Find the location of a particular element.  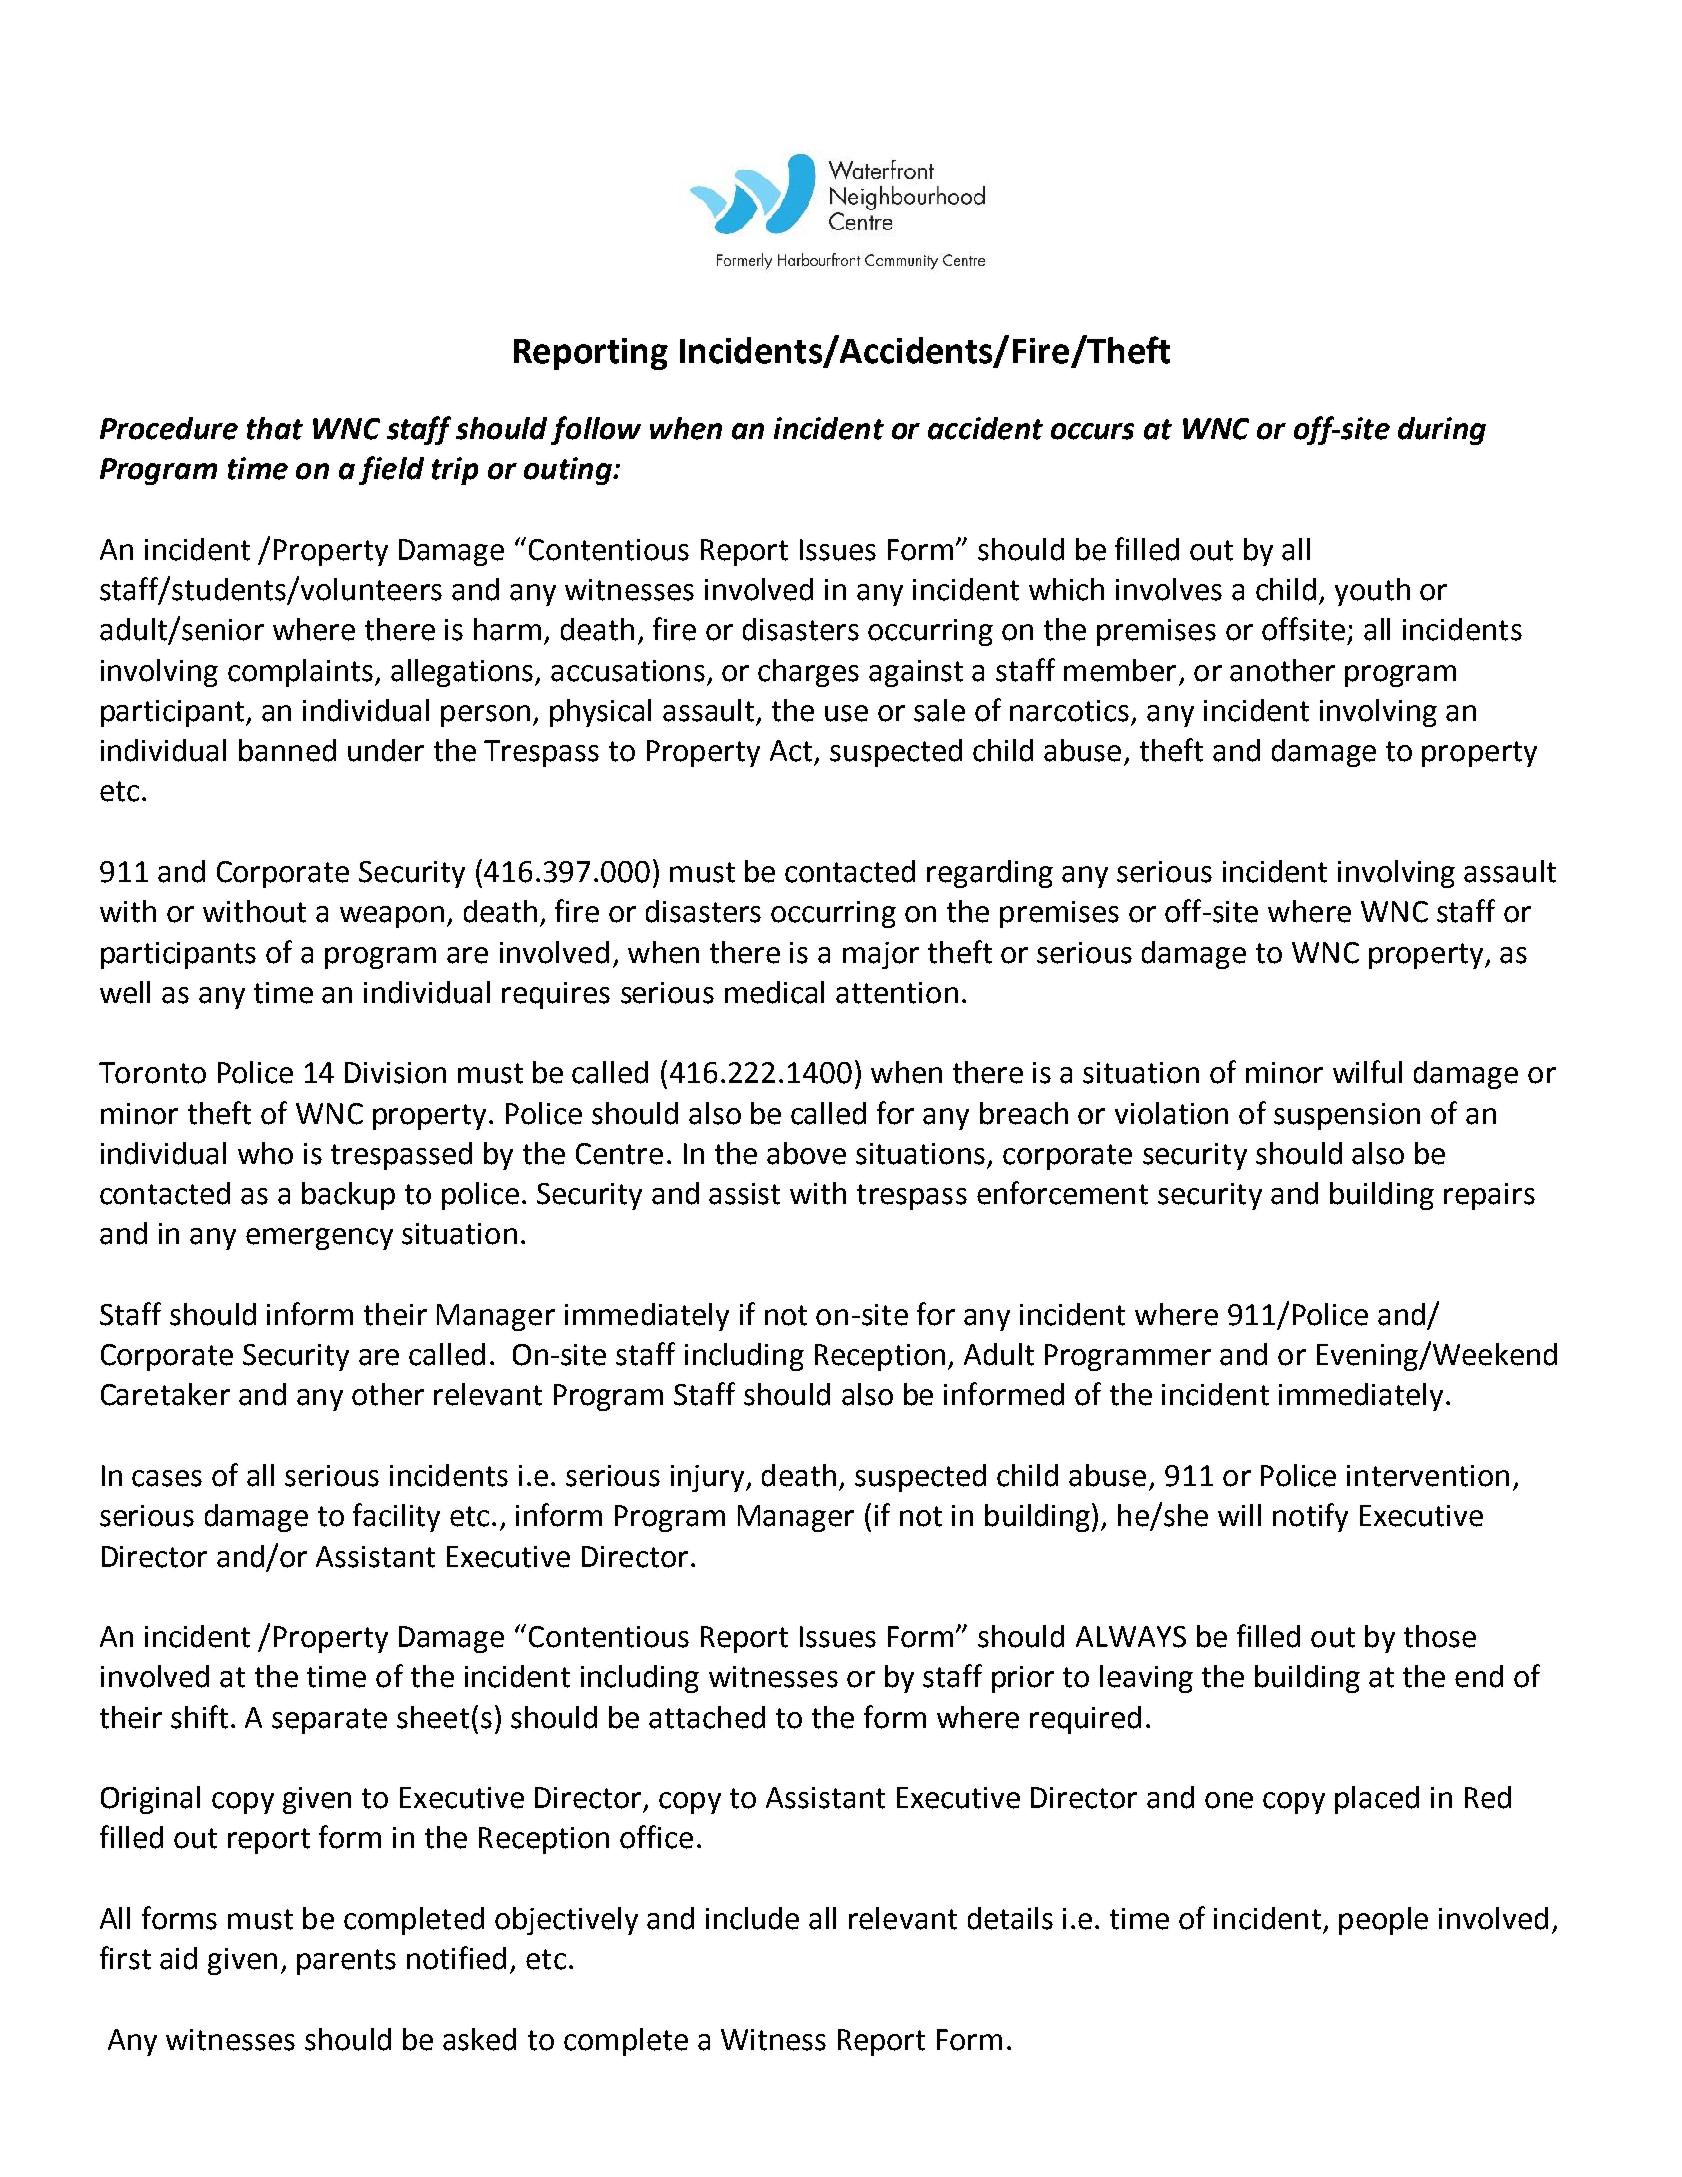

above is located at coordinates (806, 1153).
